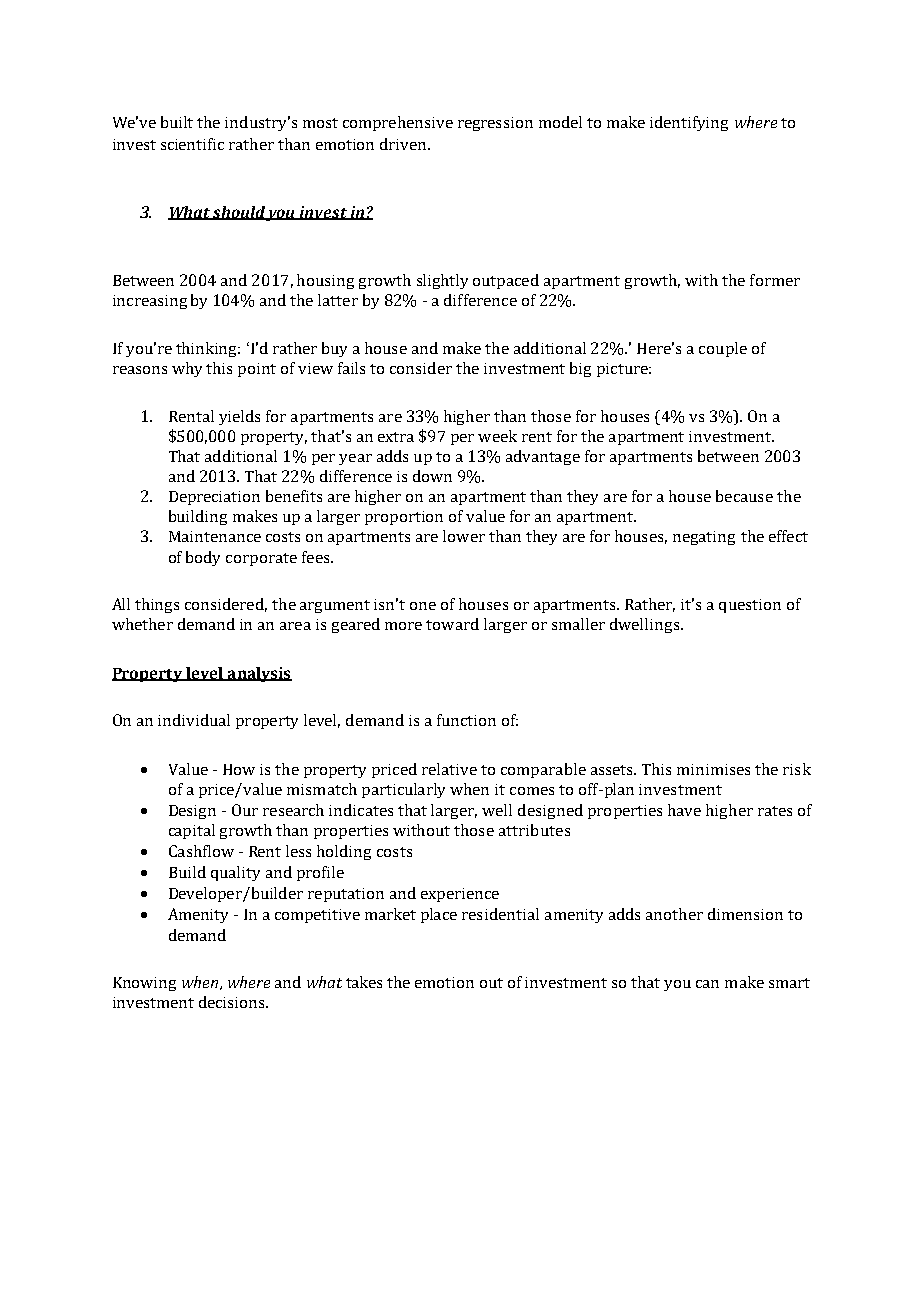 The width and height of the image is (924, 1308). I want to click on negating, so click(704, 538).
